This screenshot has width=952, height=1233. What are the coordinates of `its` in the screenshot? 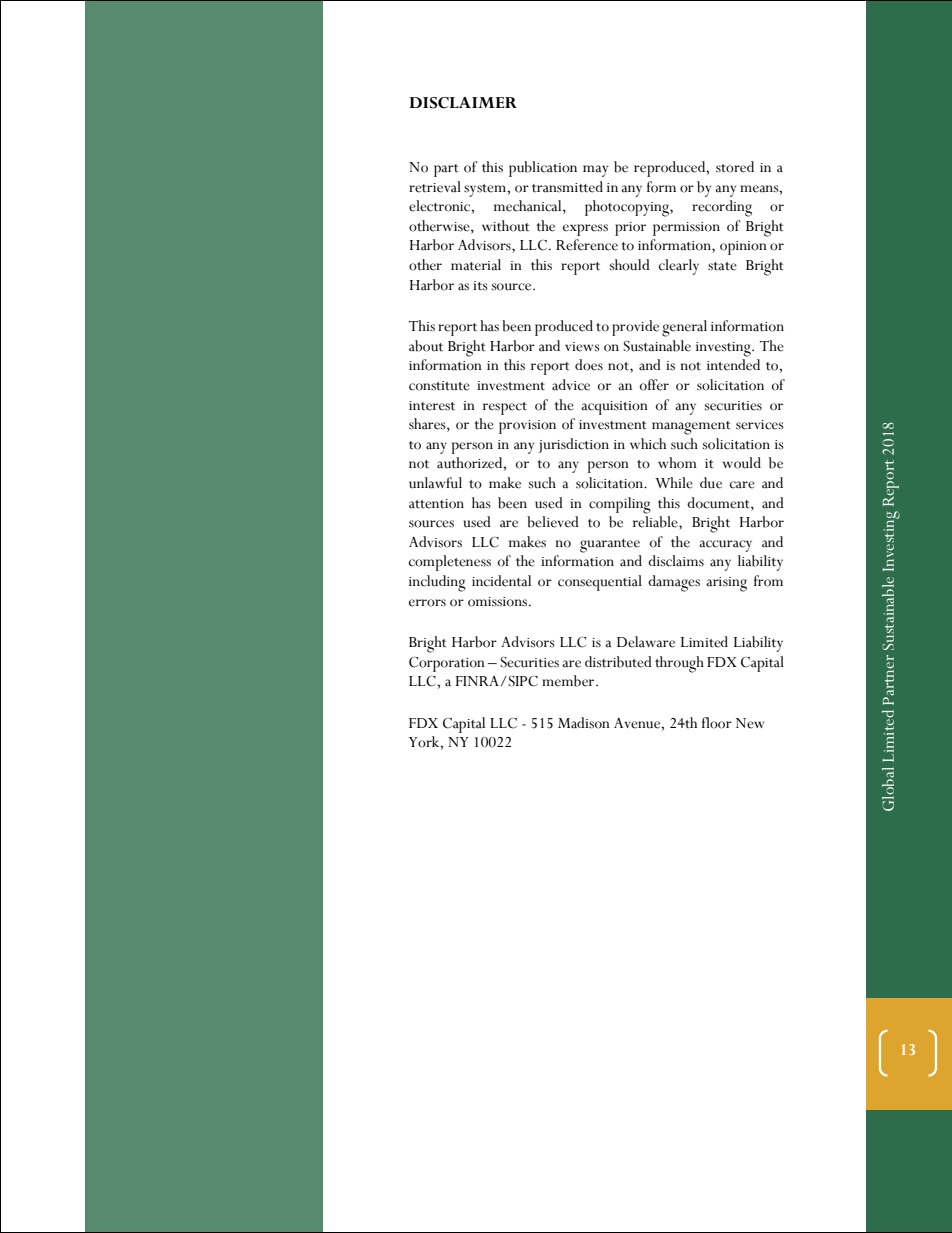 It's located at (480, 286).
